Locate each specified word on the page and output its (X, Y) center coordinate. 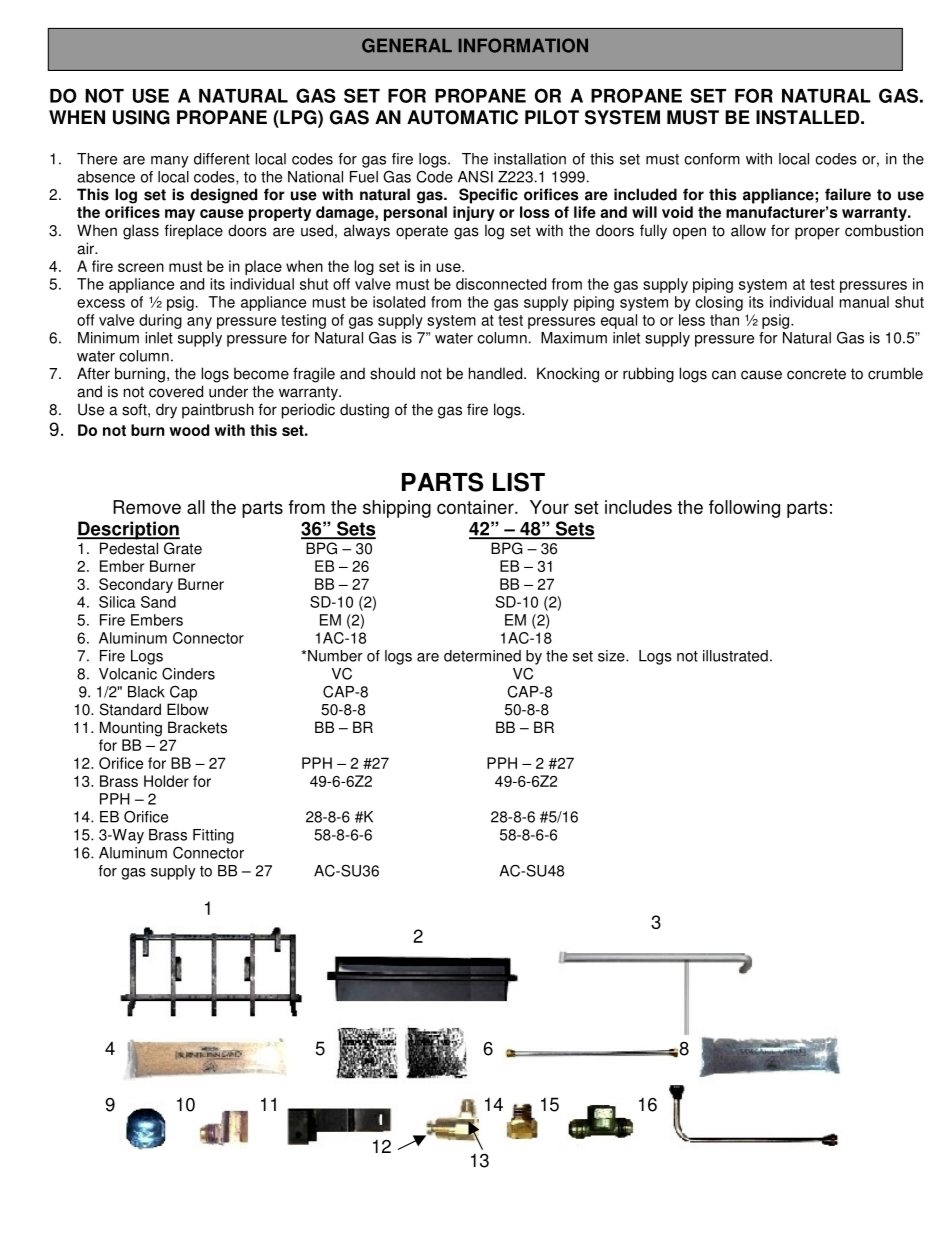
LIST (519, 482)
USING (141, 117)
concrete (816, 374)
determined (482, 656)
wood (189, 430)
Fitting (213, 836)
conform (712, 159)
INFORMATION (523, 45)
